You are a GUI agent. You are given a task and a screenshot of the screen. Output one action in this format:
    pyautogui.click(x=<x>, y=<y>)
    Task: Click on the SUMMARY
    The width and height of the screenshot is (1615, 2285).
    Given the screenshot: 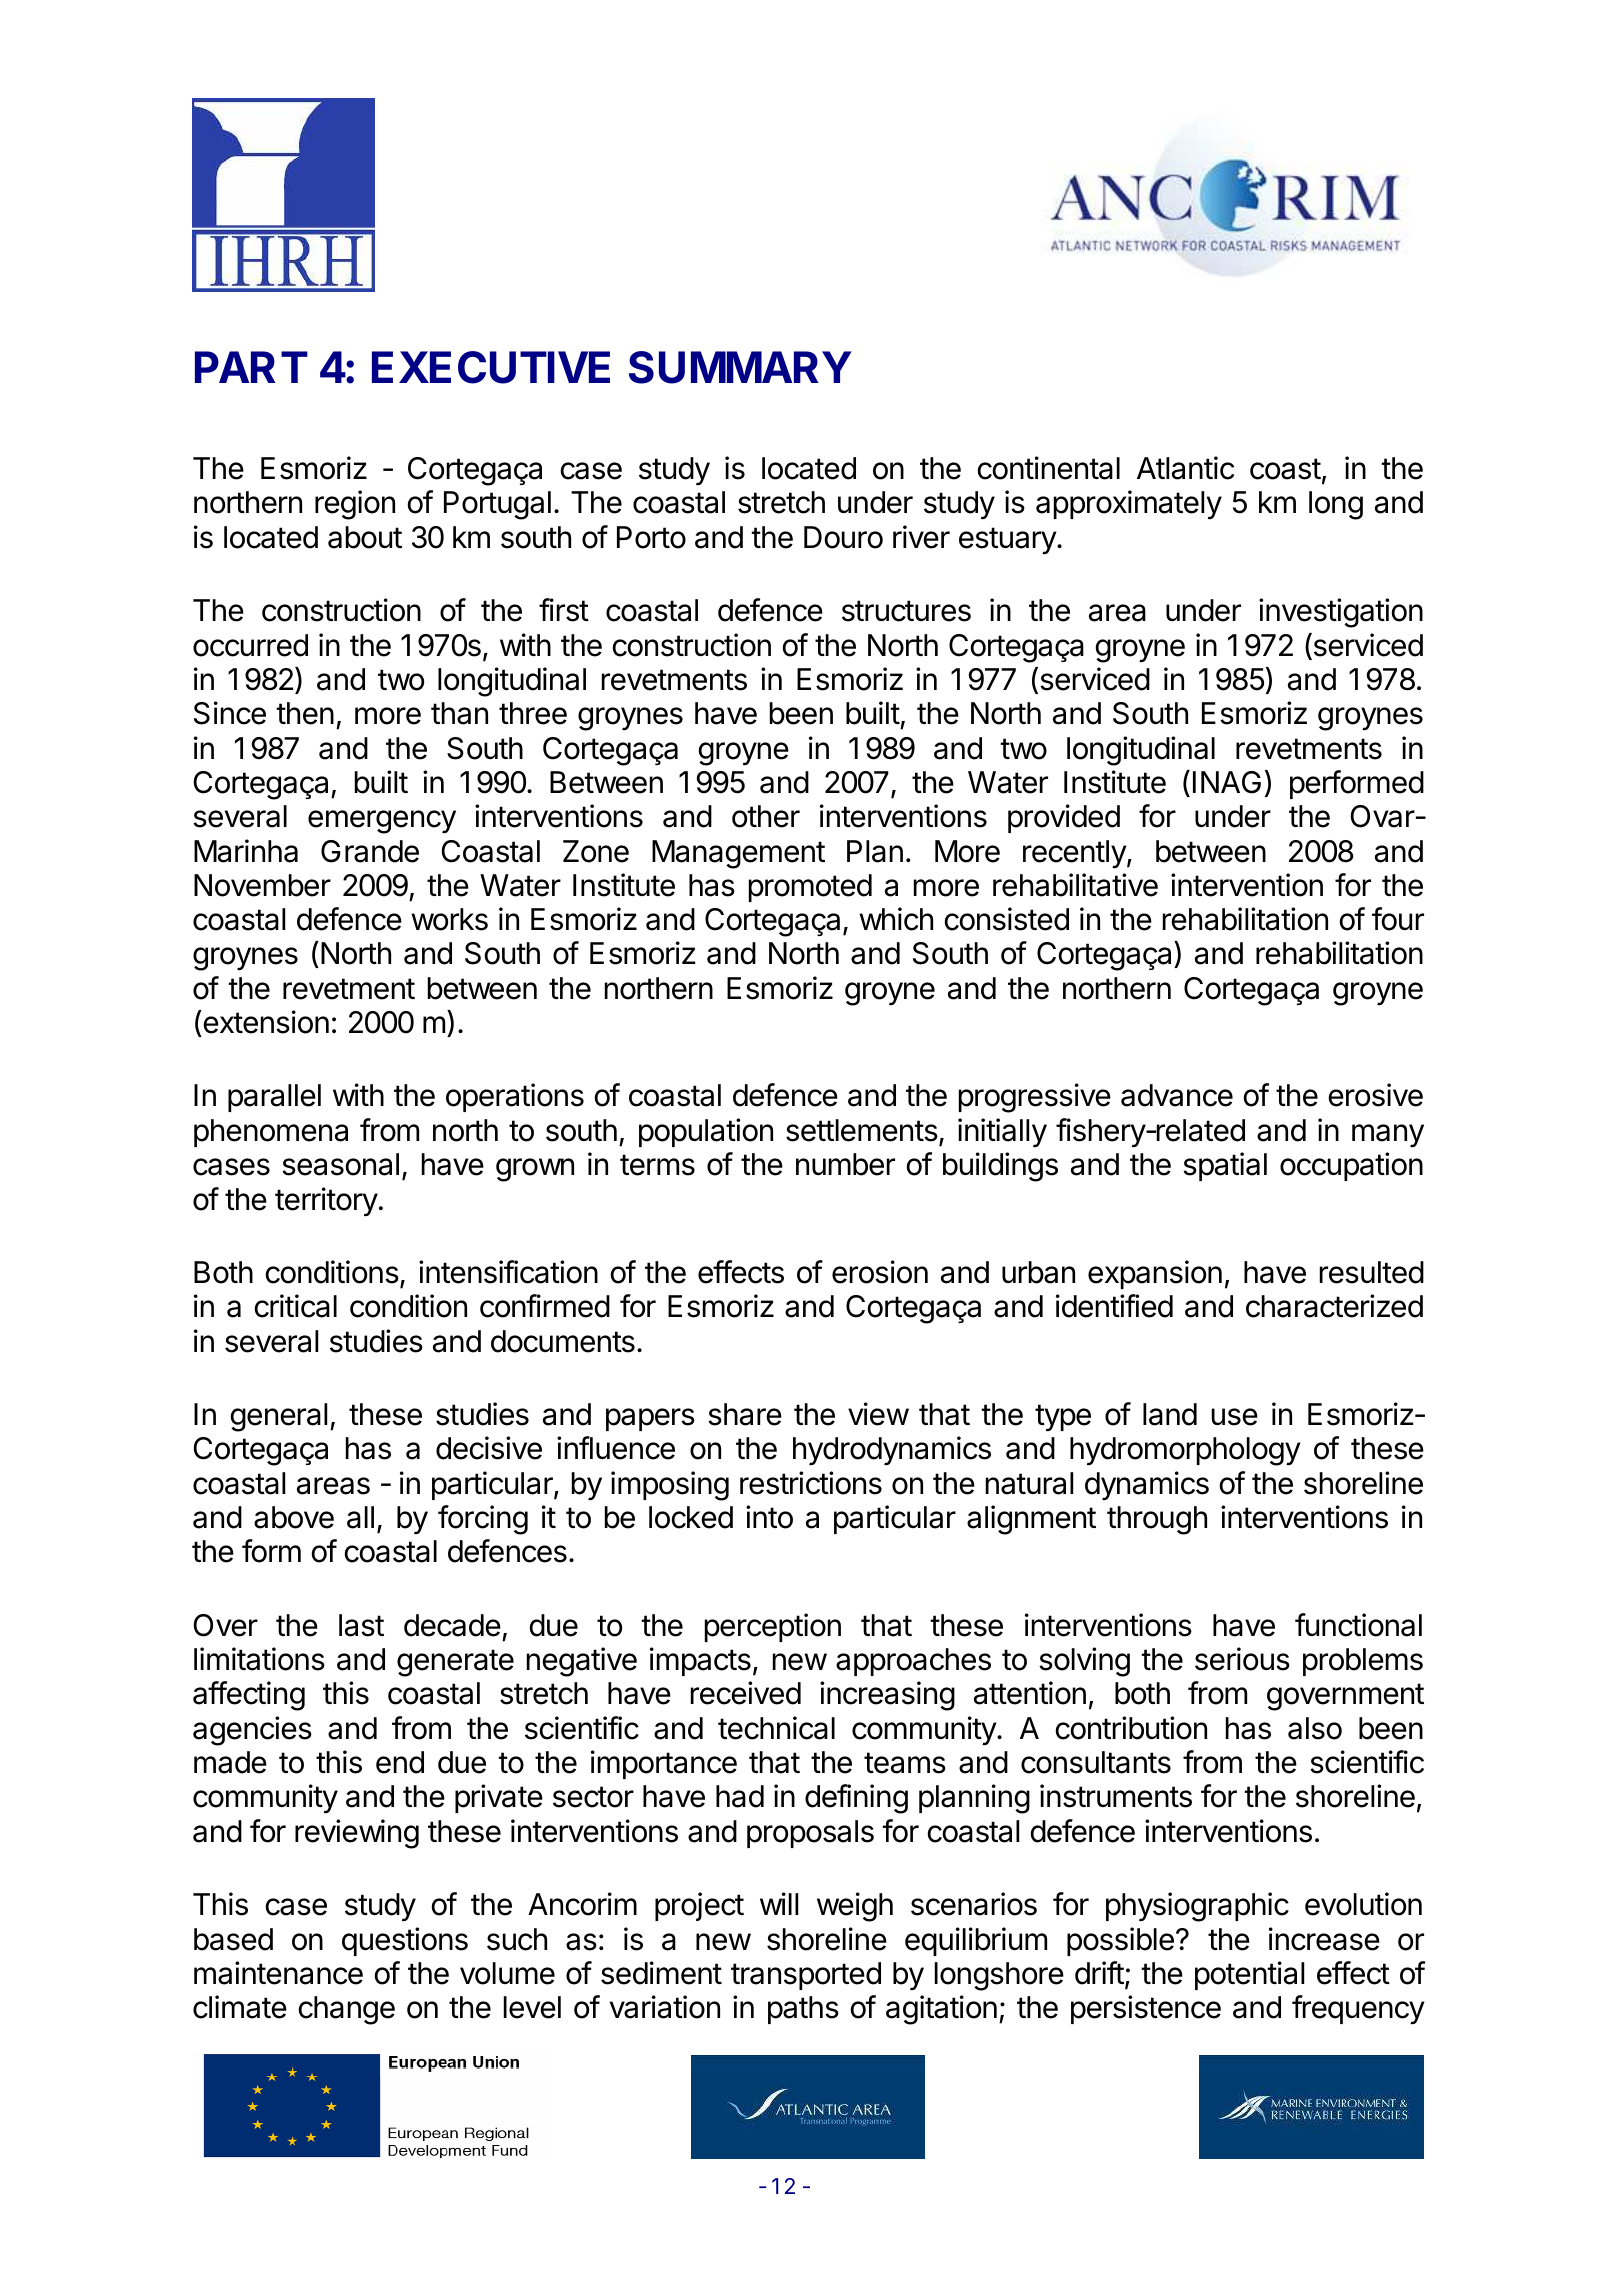 What is the action you would take?
    pyautogui.click(x=740, y=367)
